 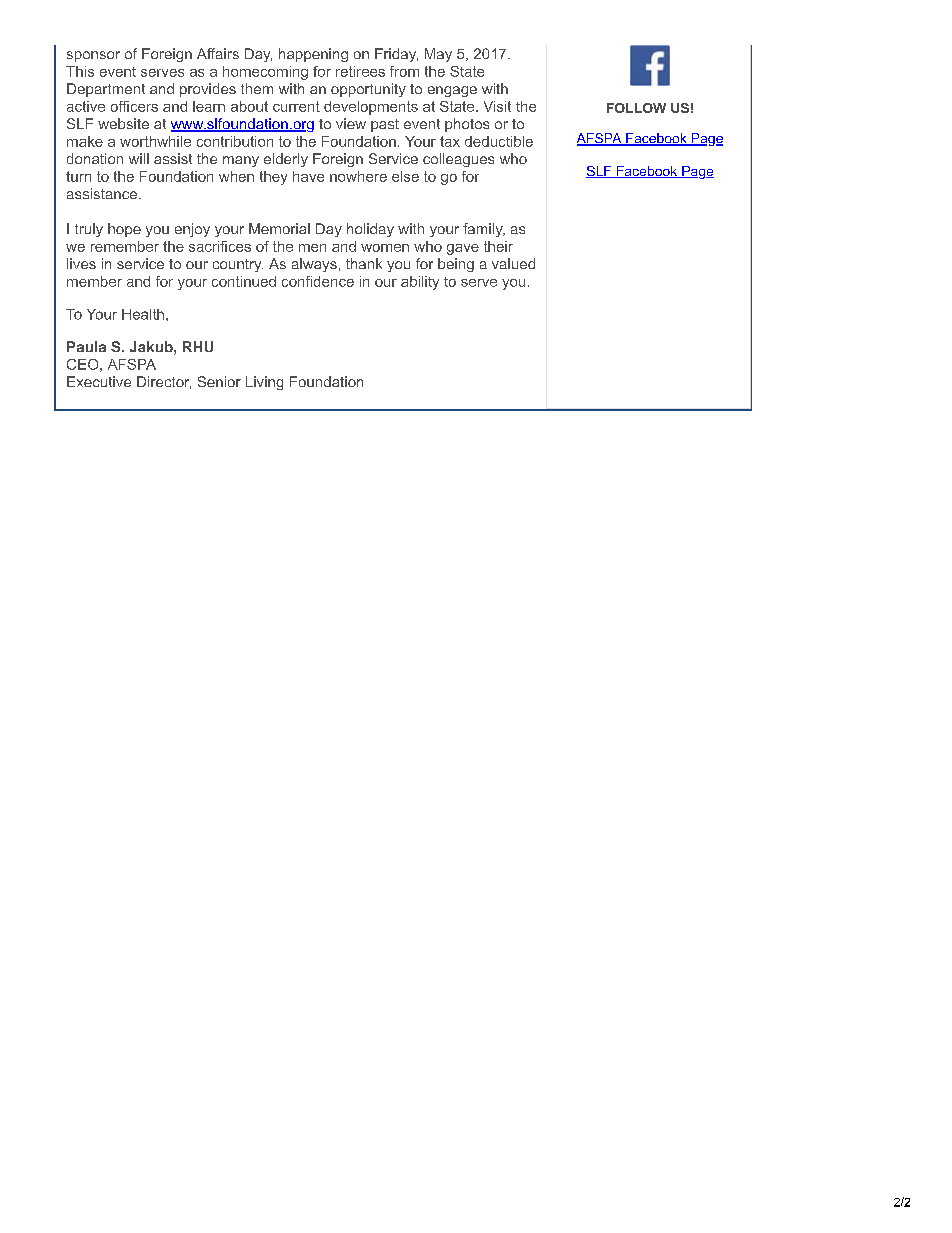 I want to click on retirees, so click(x=360, y=71).
